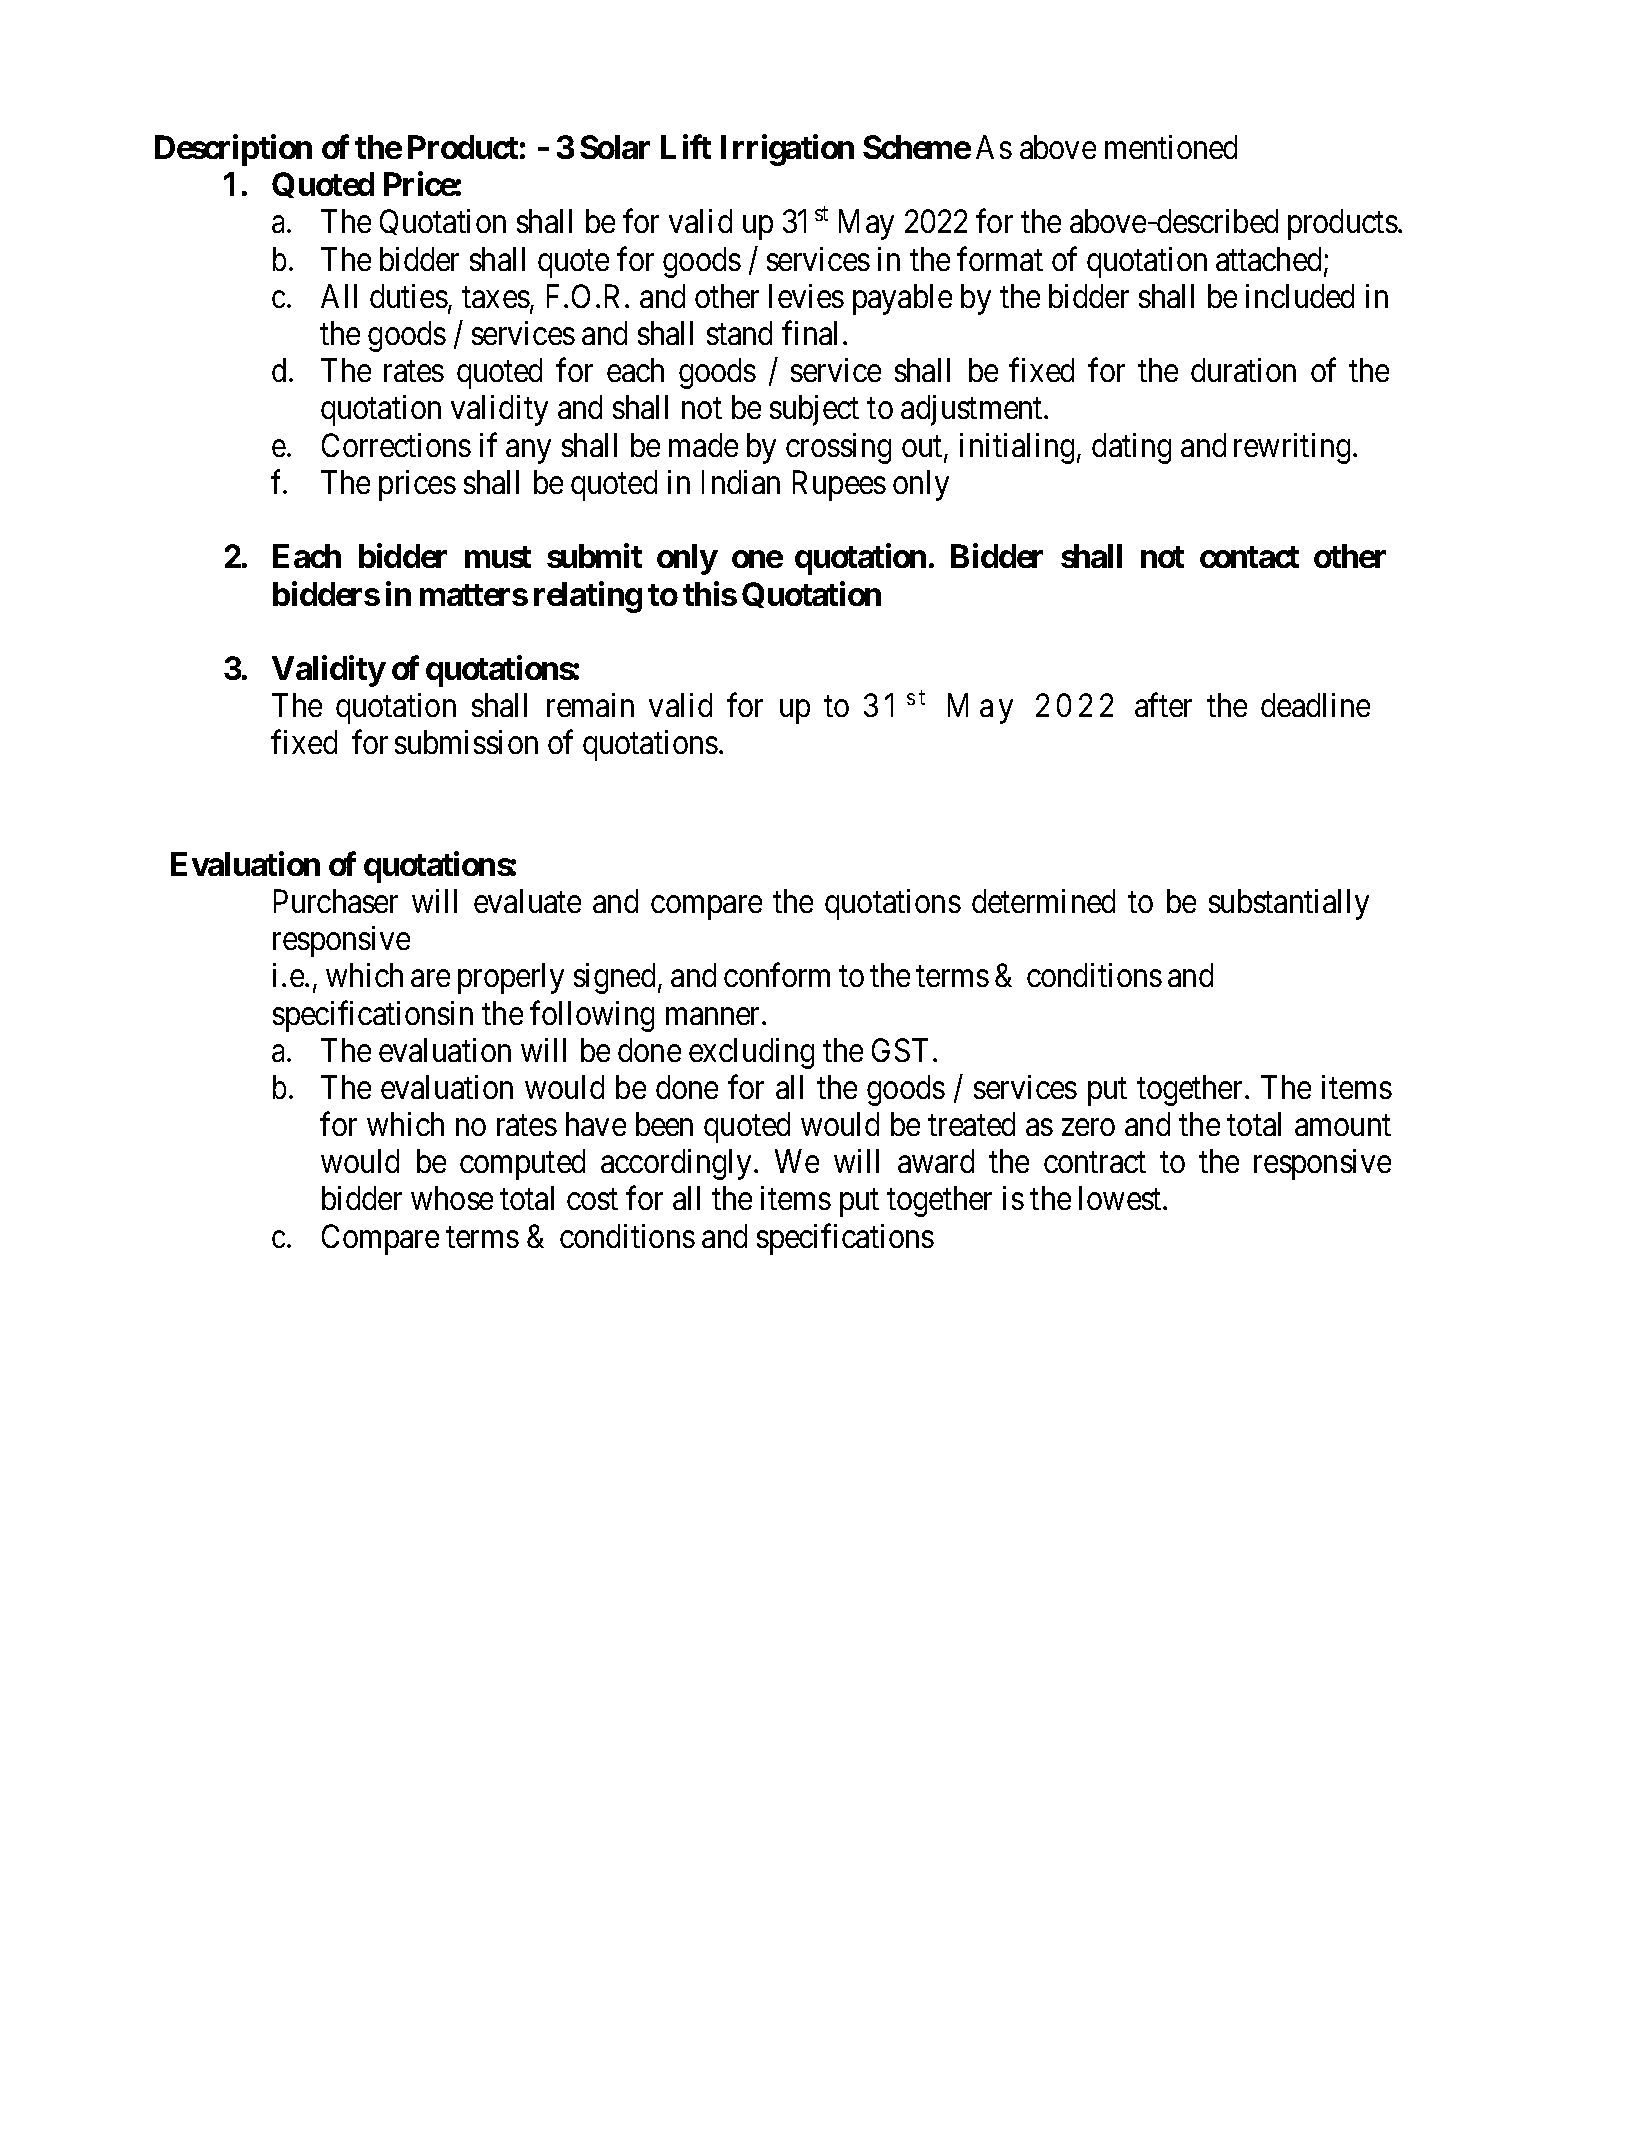  Describe the element at coordinates (590, 705) in the document. I see `remain` at that location.
